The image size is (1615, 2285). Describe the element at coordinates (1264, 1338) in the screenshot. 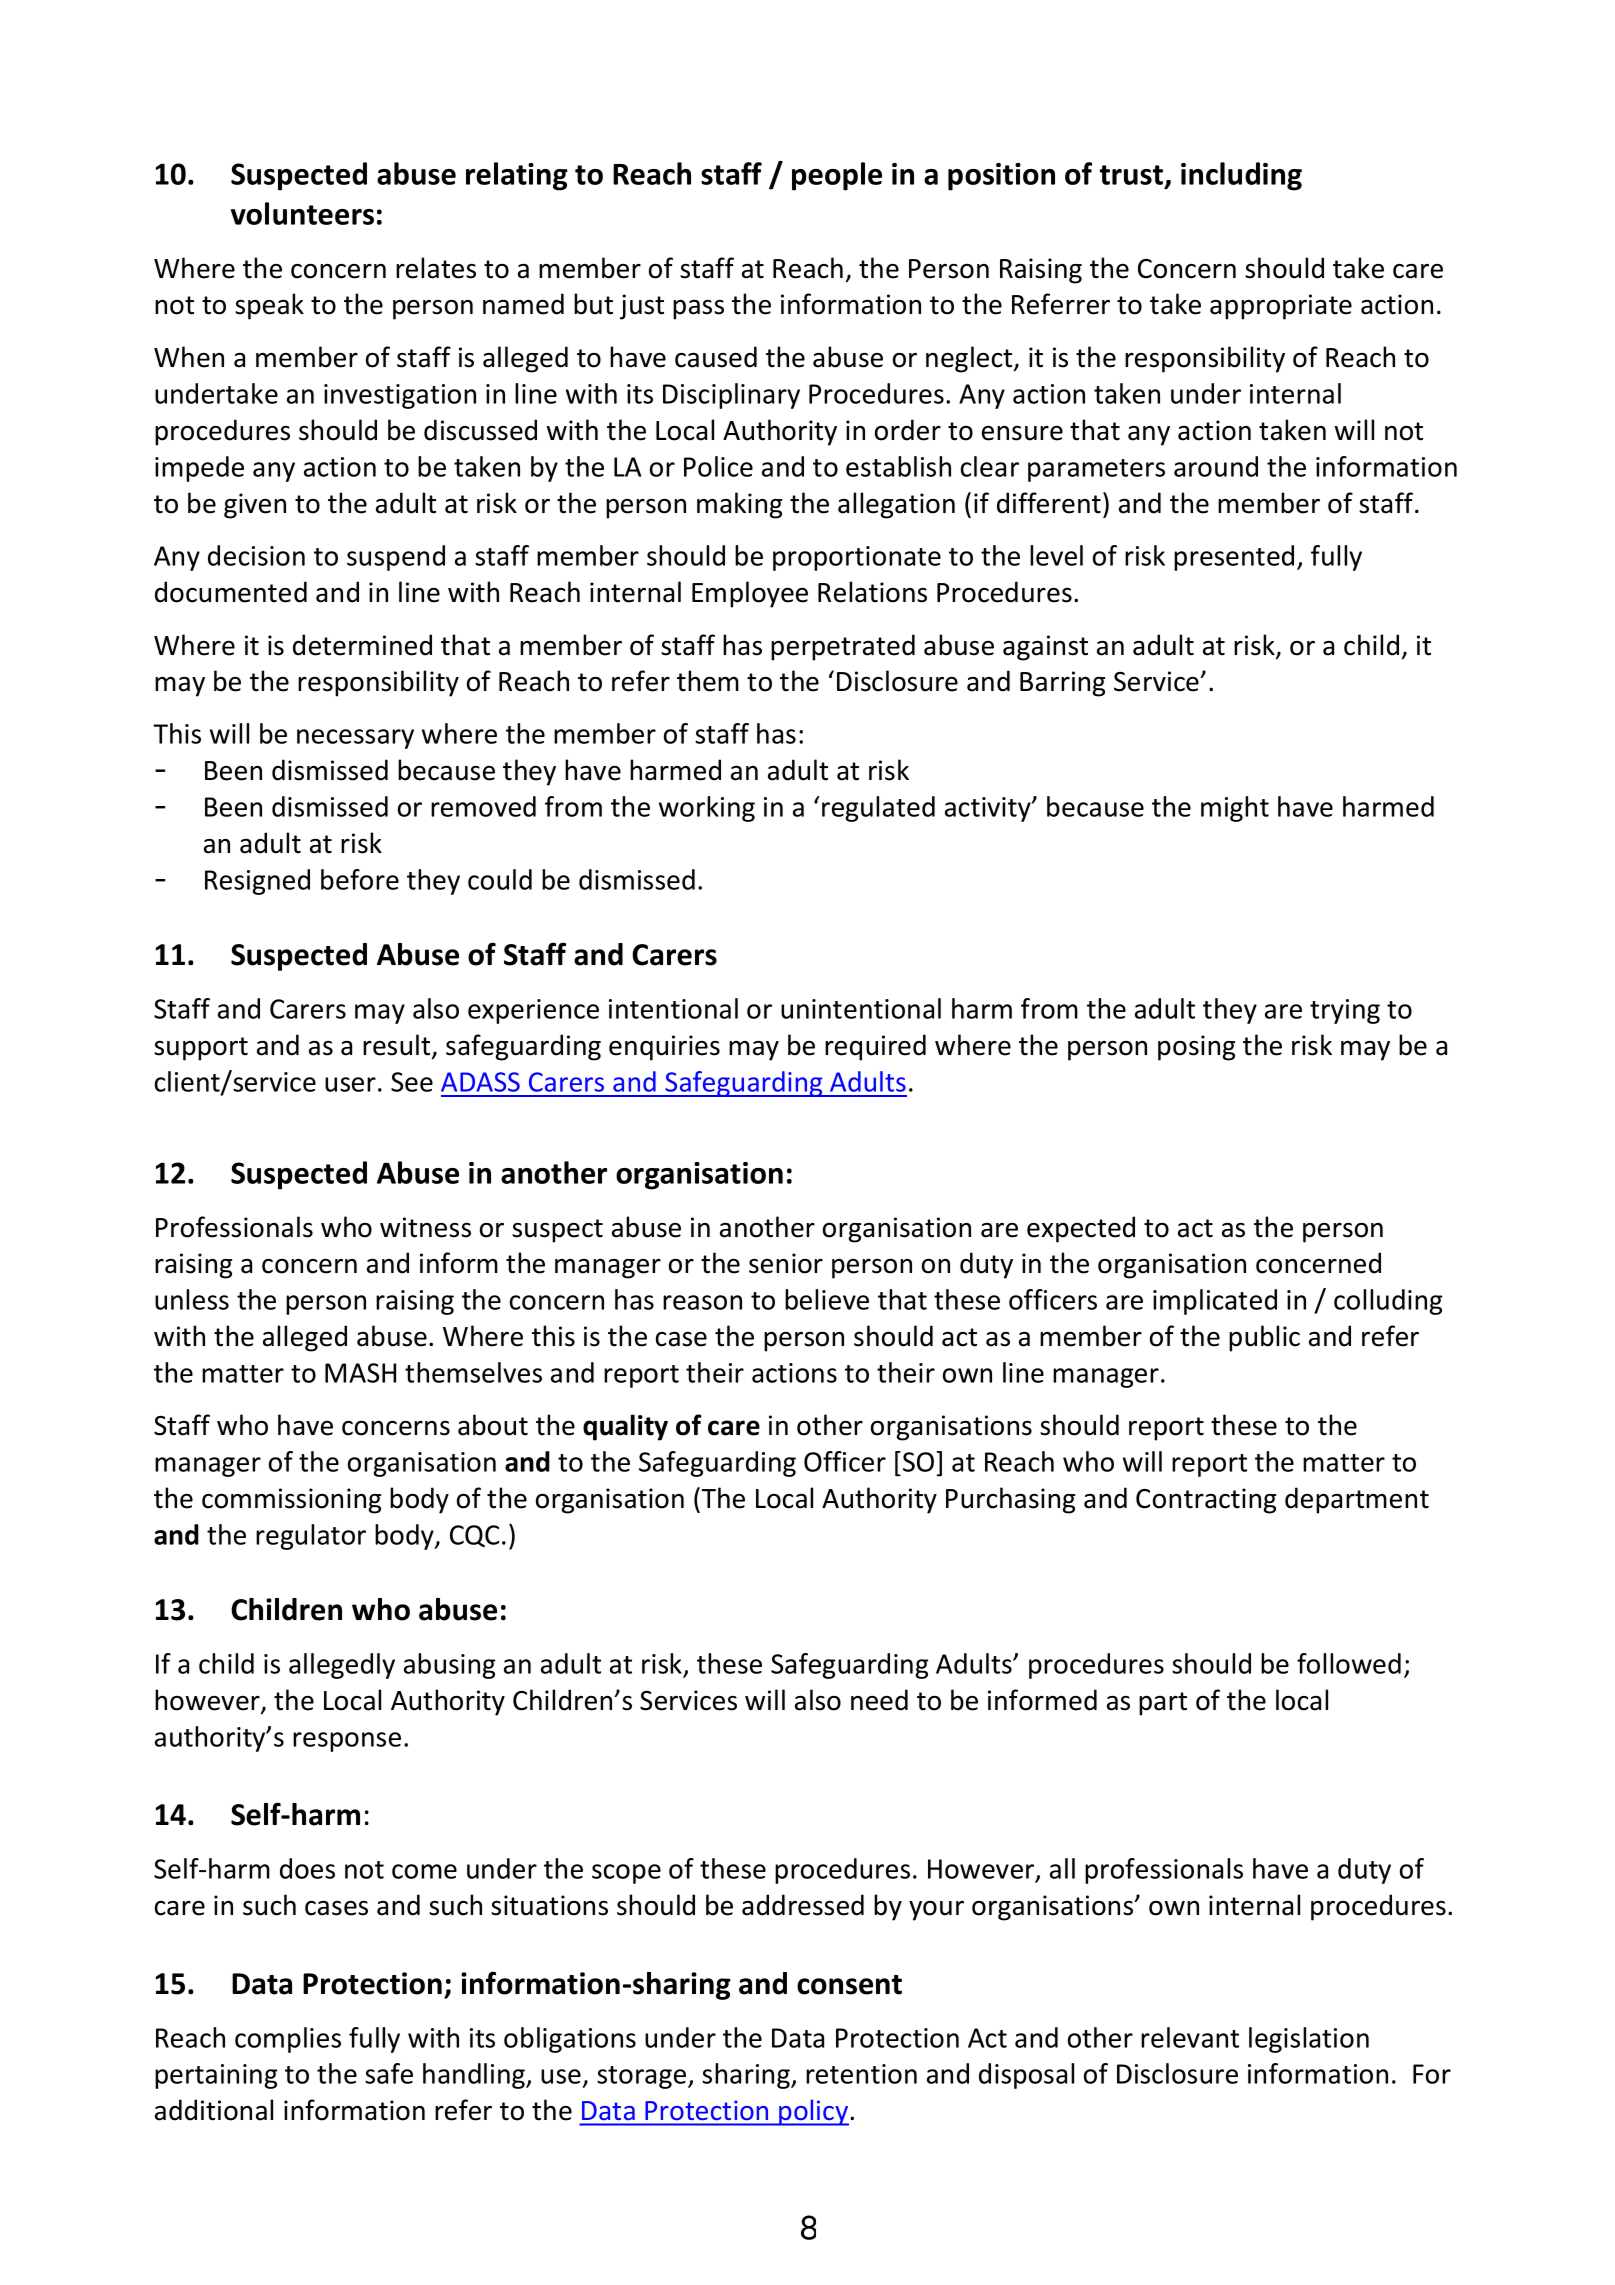

I see `public` at that location.
